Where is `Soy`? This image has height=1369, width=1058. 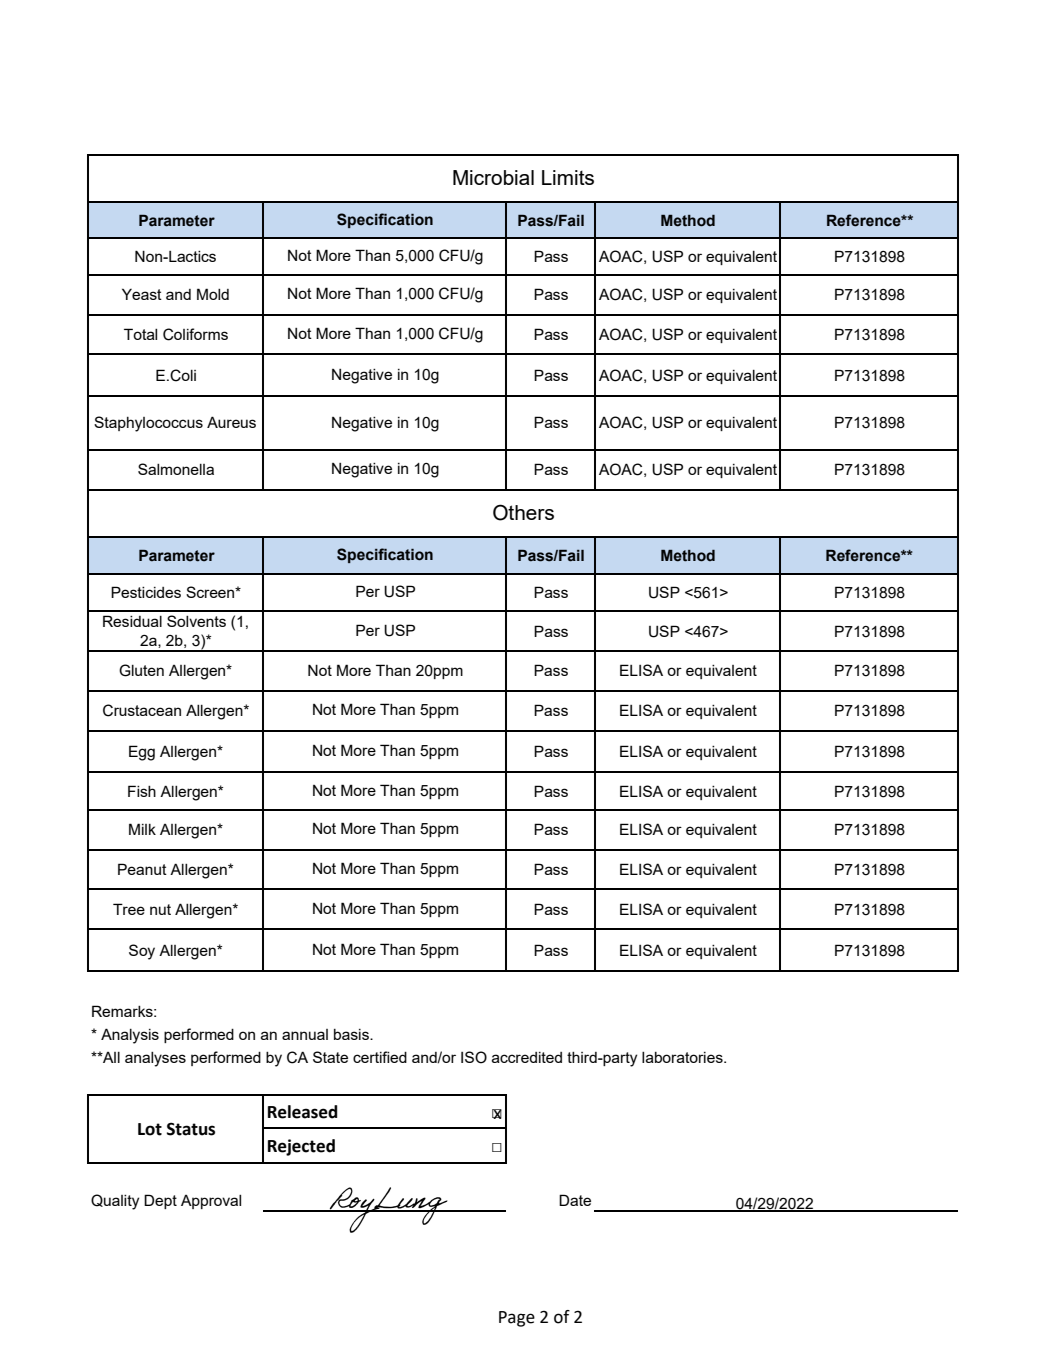
Soy is located at coordinates (142, 952).
